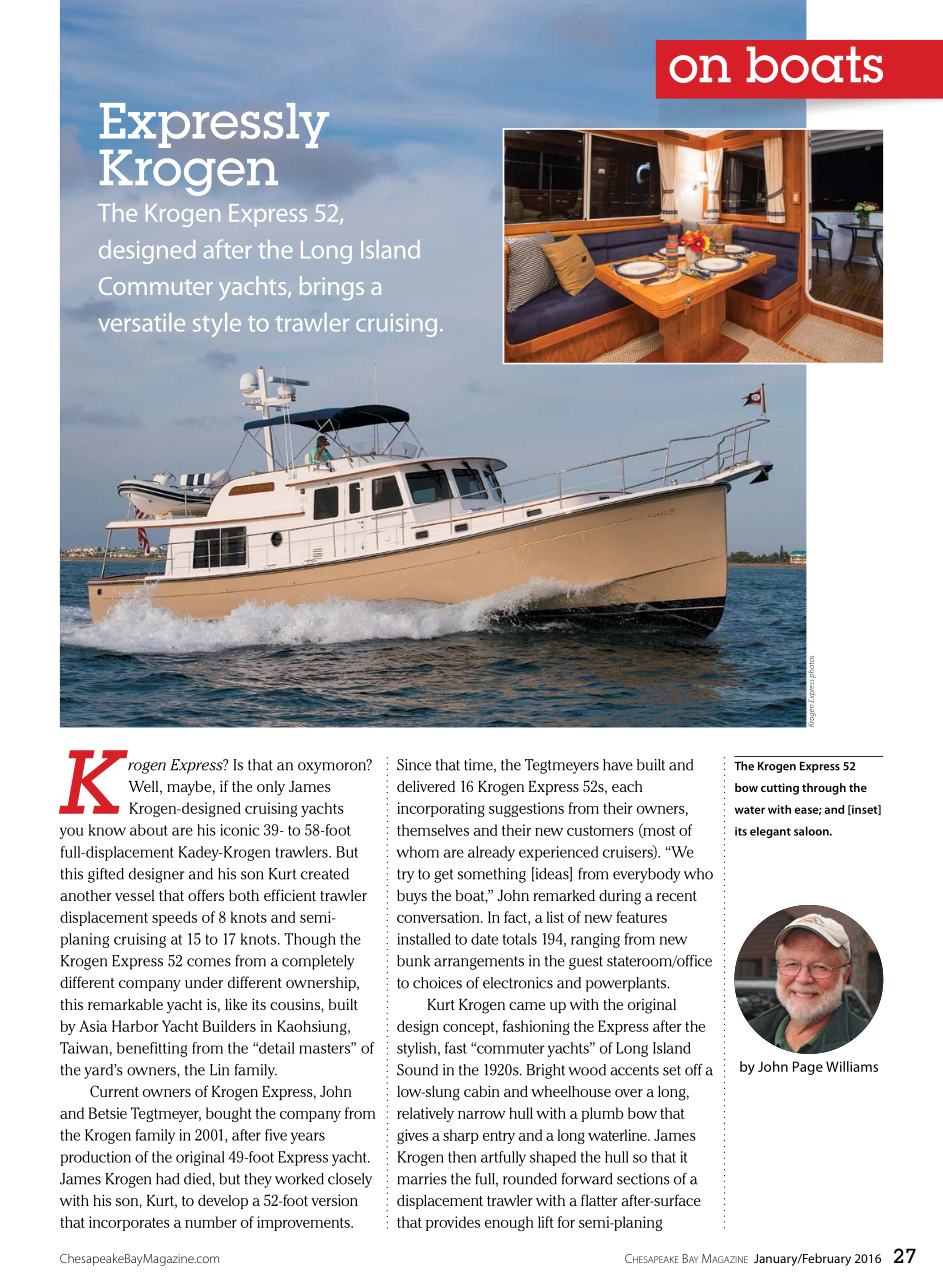  I want to click on versatile, so click(142, 322).
